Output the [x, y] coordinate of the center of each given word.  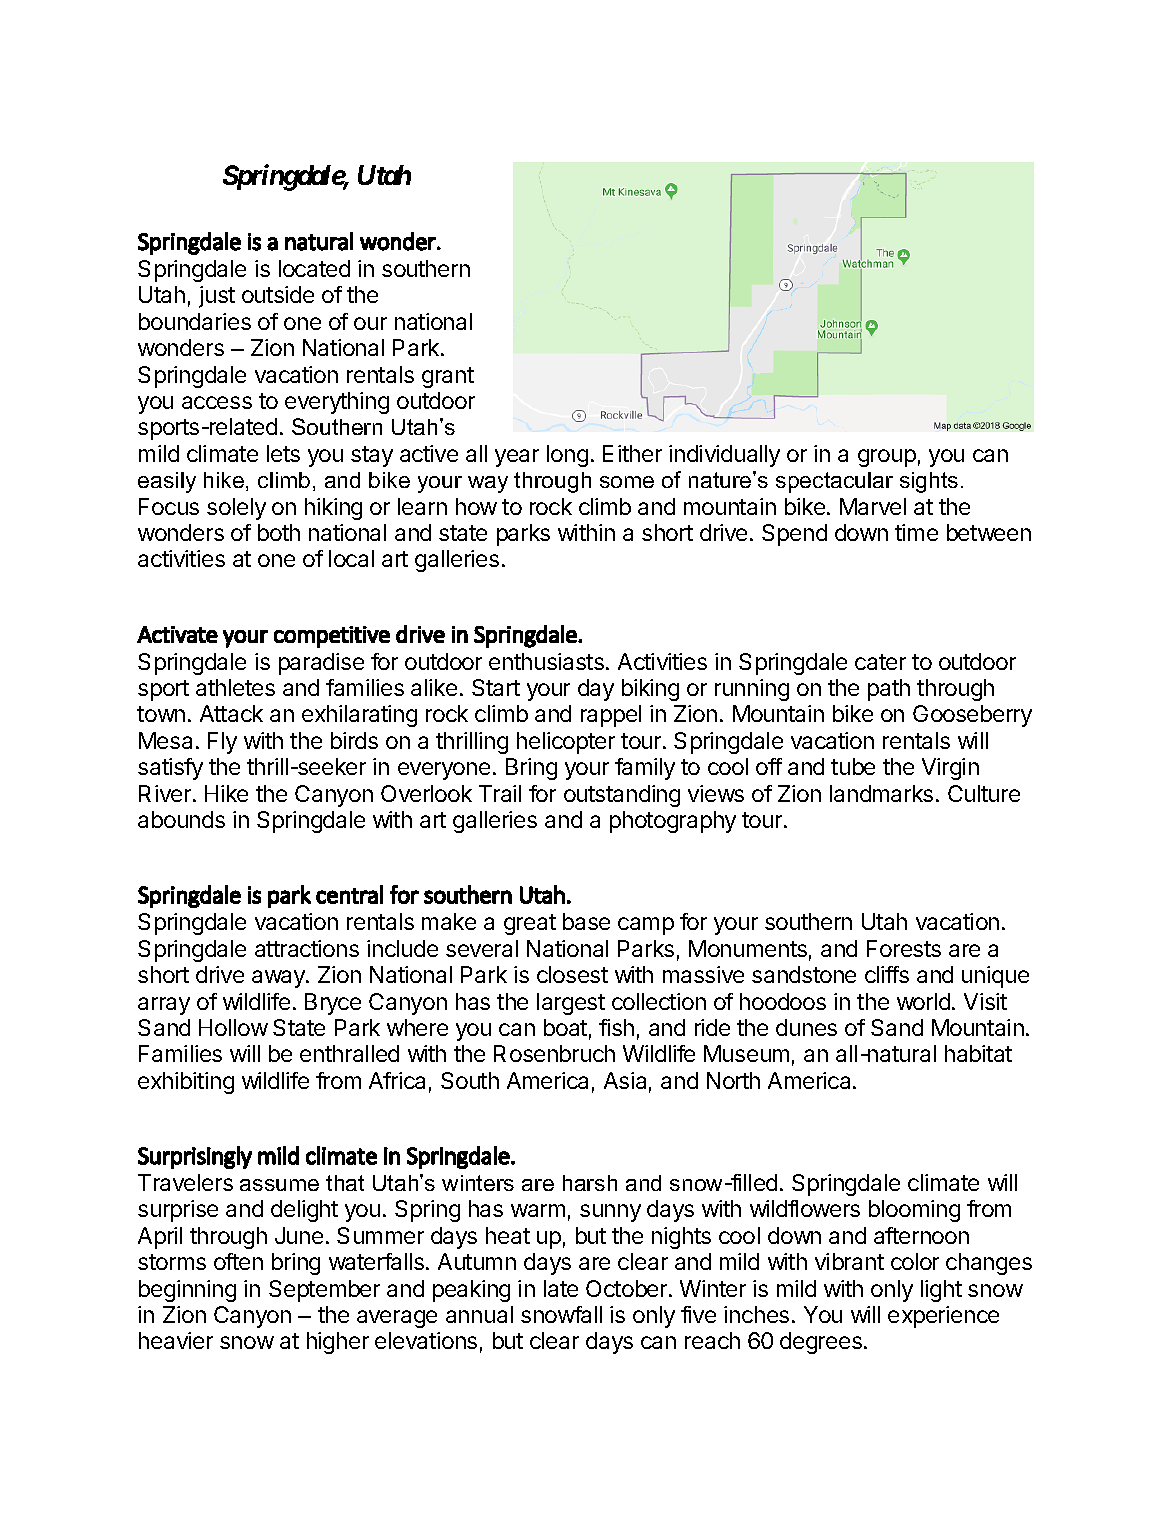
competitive [332, 637]
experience [943, 1317]
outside [278, 294]
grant [448, 377]
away [279, 979]
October [628, 1288]
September [324, 1291]
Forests [904, 948]
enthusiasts [546, 661]
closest [572, 974]
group [887, 458]
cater [880, 662]
